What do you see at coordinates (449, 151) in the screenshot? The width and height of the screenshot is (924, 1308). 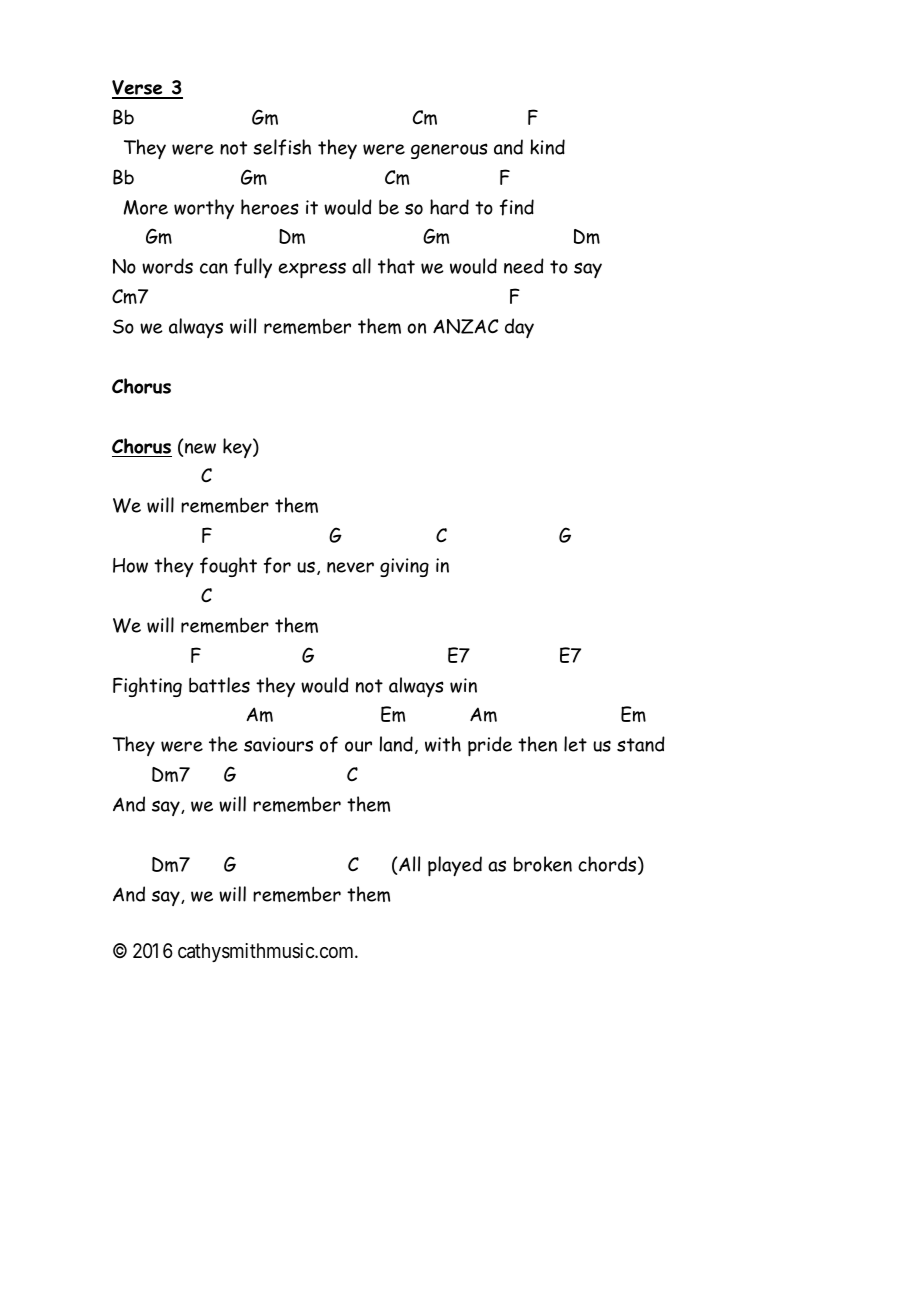 I see `generous` at bounding box center [449, 151].
